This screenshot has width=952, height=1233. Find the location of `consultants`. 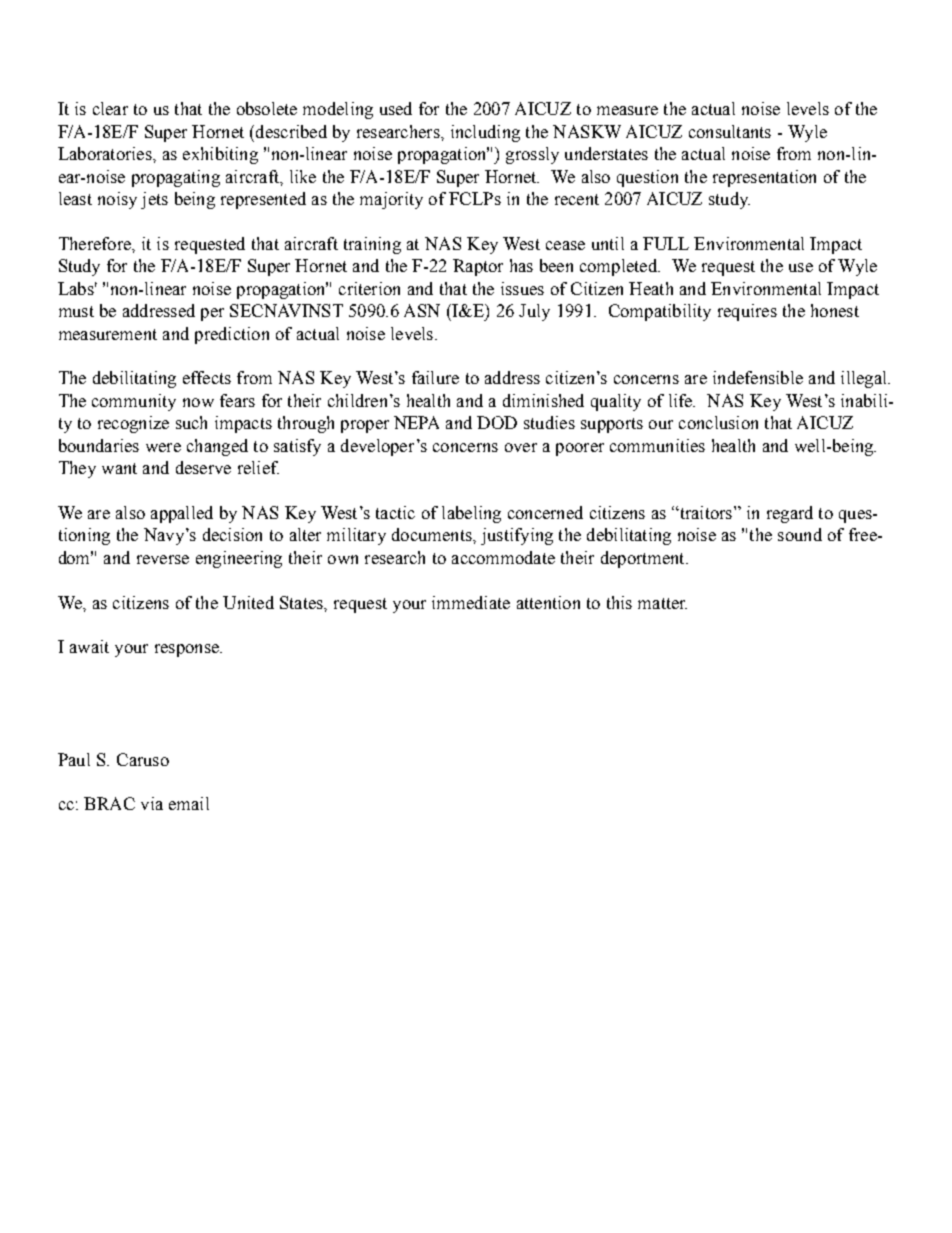

consultants is located at coordinates (730, 131).
